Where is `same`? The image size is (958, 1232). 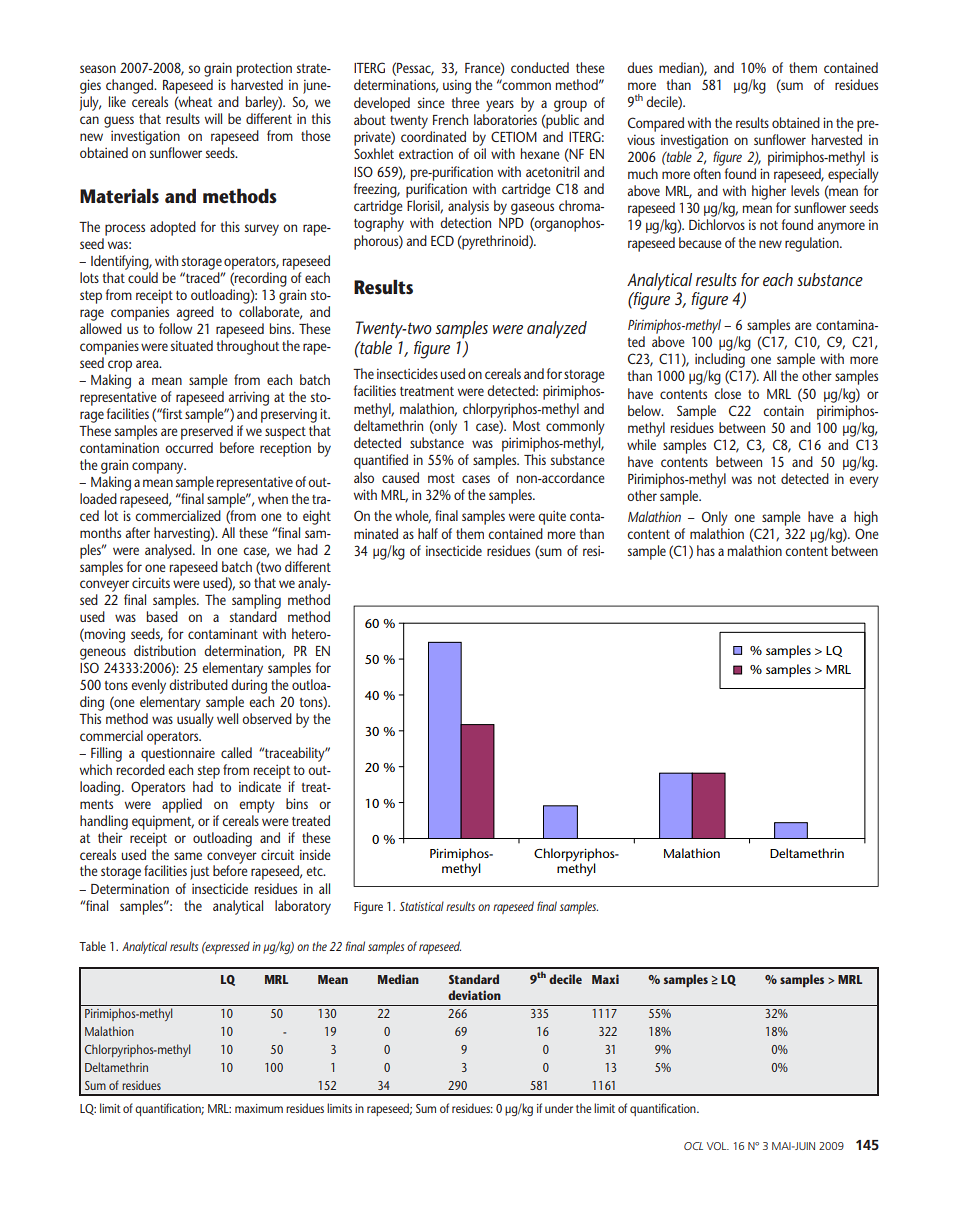 same is located at coordinates (188, 856).
